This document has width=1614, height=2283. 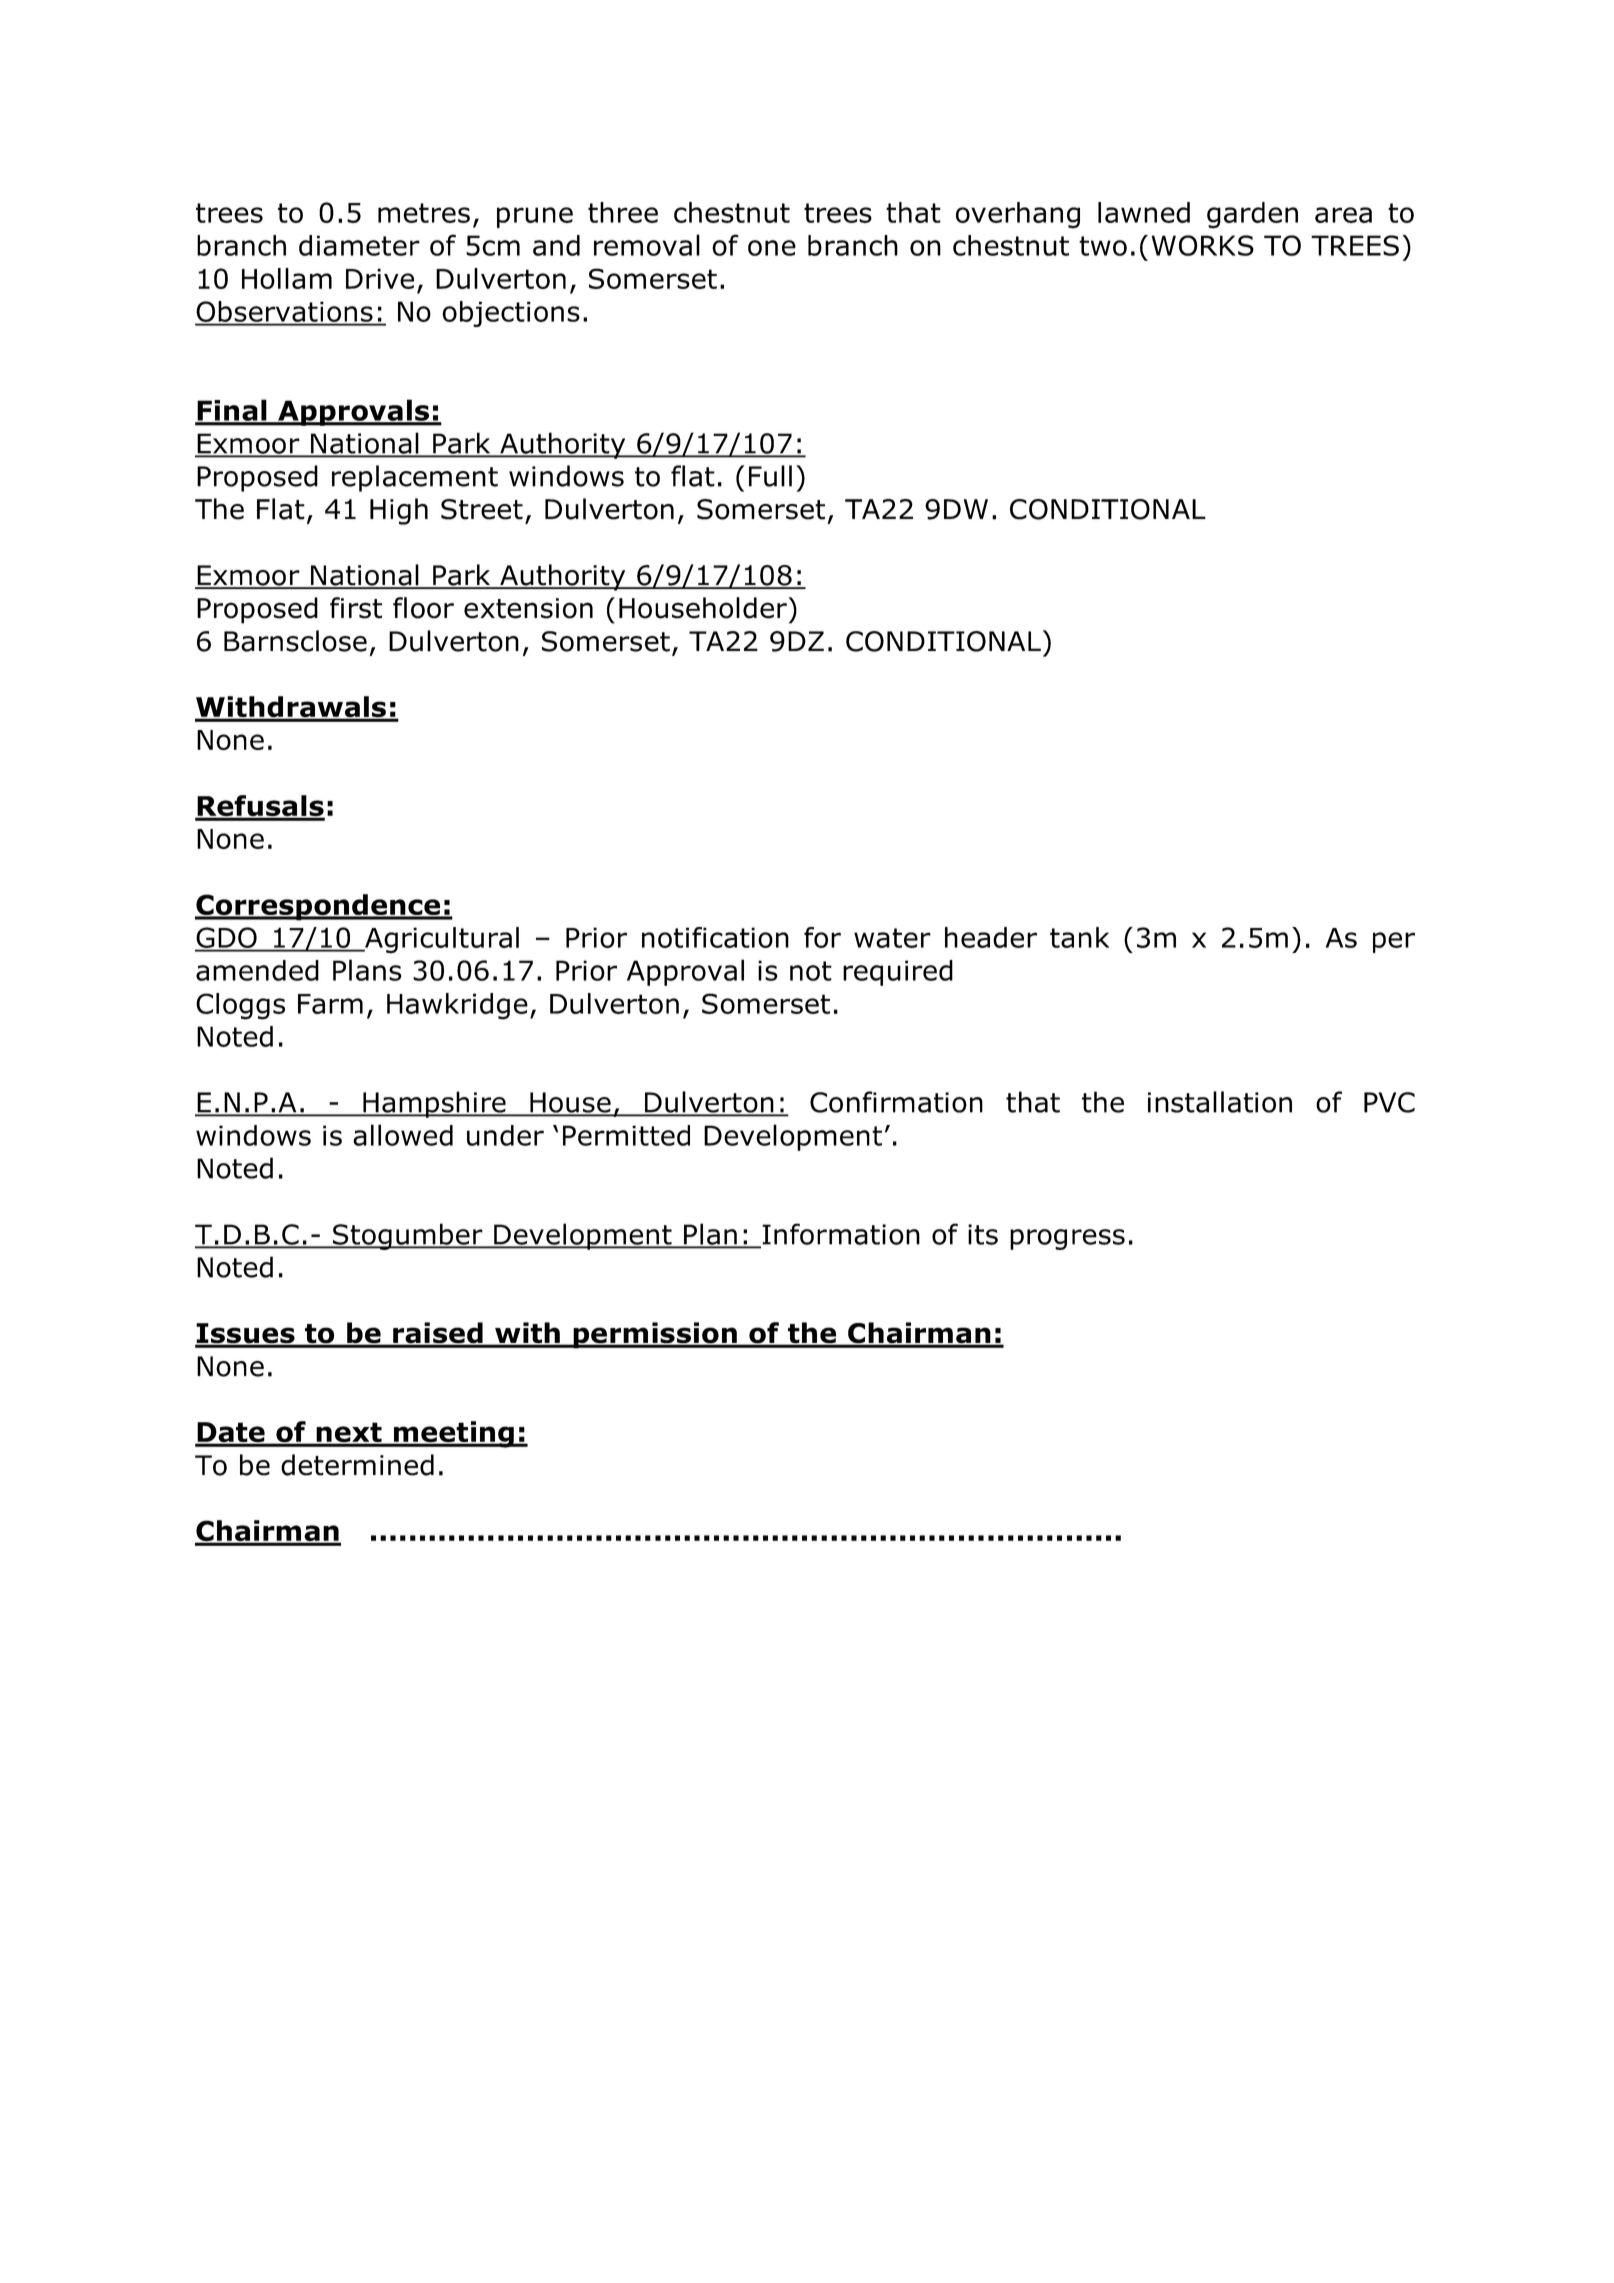 What do you see at coordinates (647, 245) in the document?
I see `removal` at bounding box center [647, 245].
